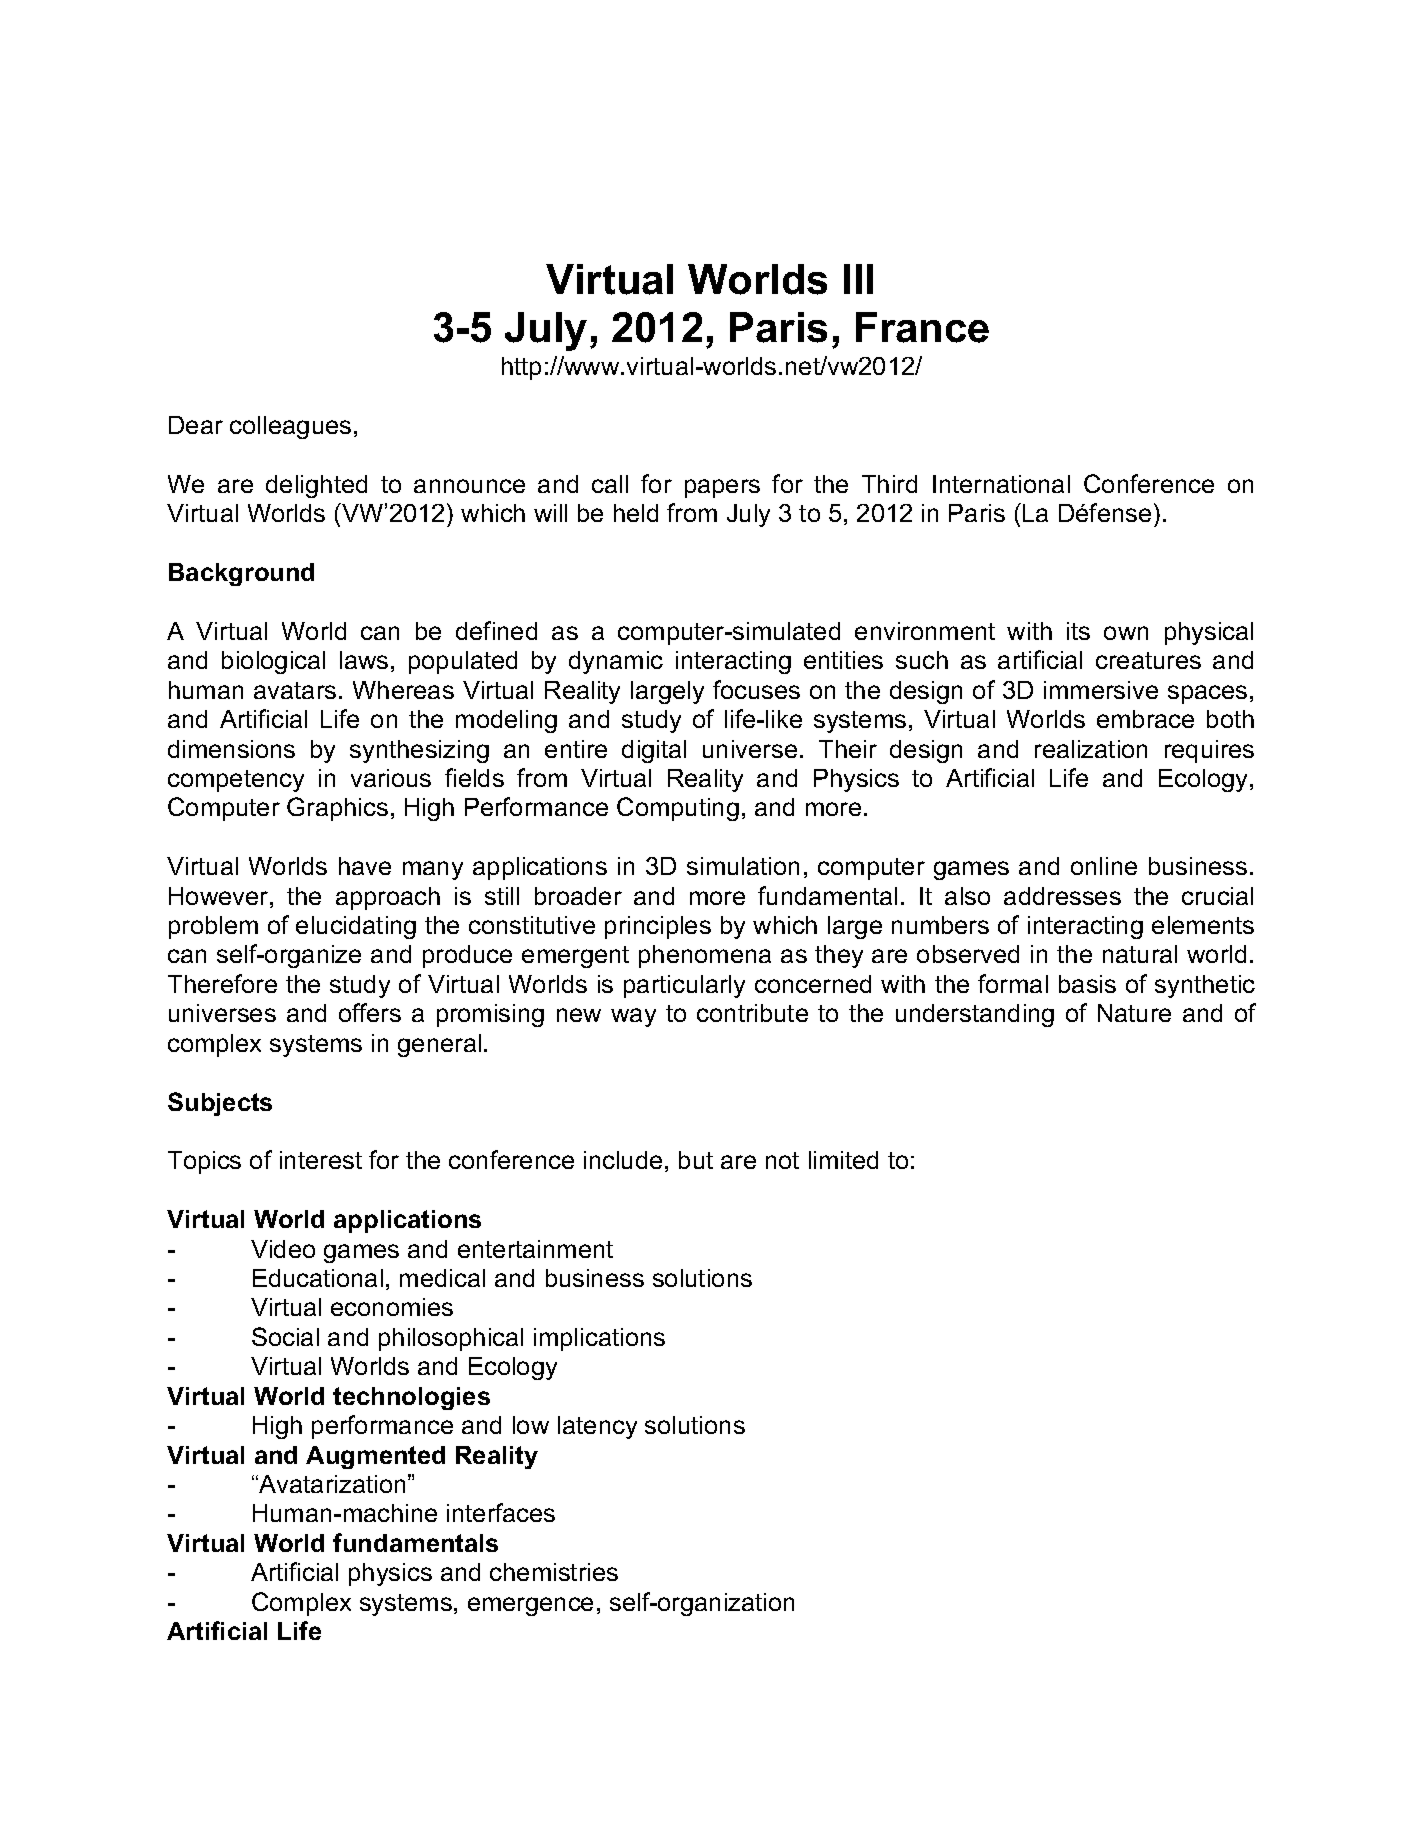  What do you see at coordinates (1134, 1013) in the page?
I see `Nature` at bounding box center [1134, 1013].
